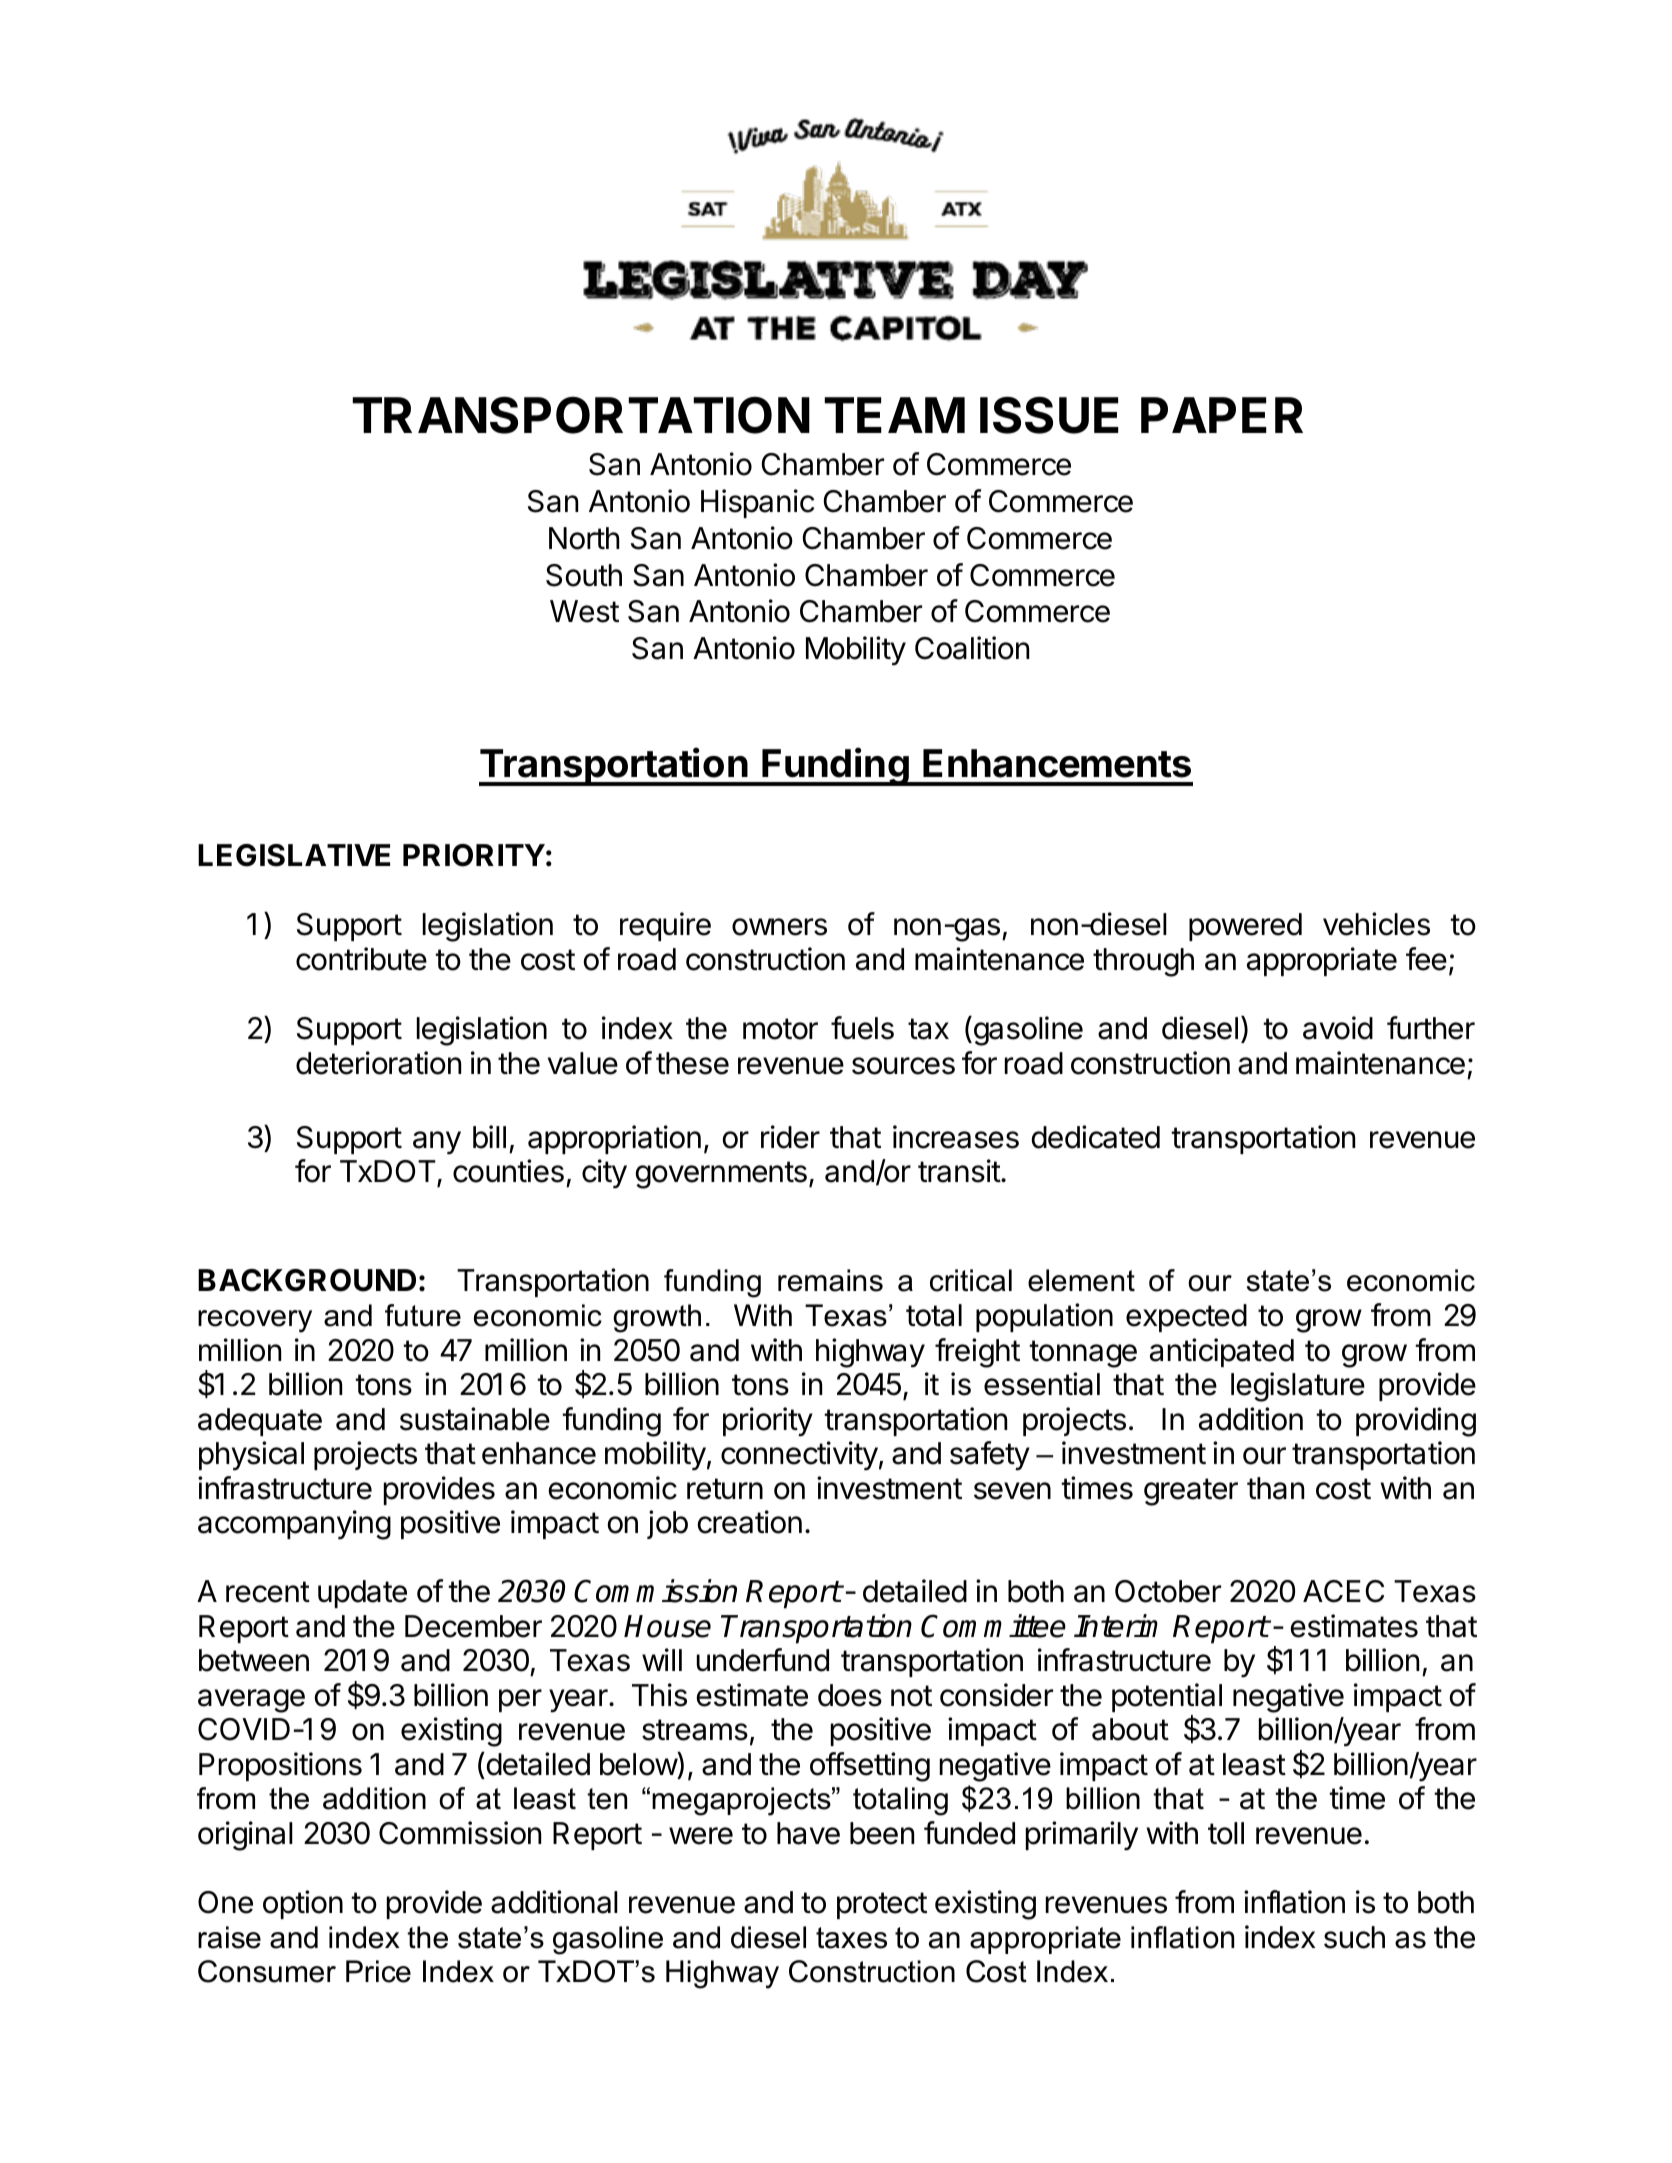  Describe the element at coordinates (508, 1171) in the screenshot. I see `counties` at that location.
